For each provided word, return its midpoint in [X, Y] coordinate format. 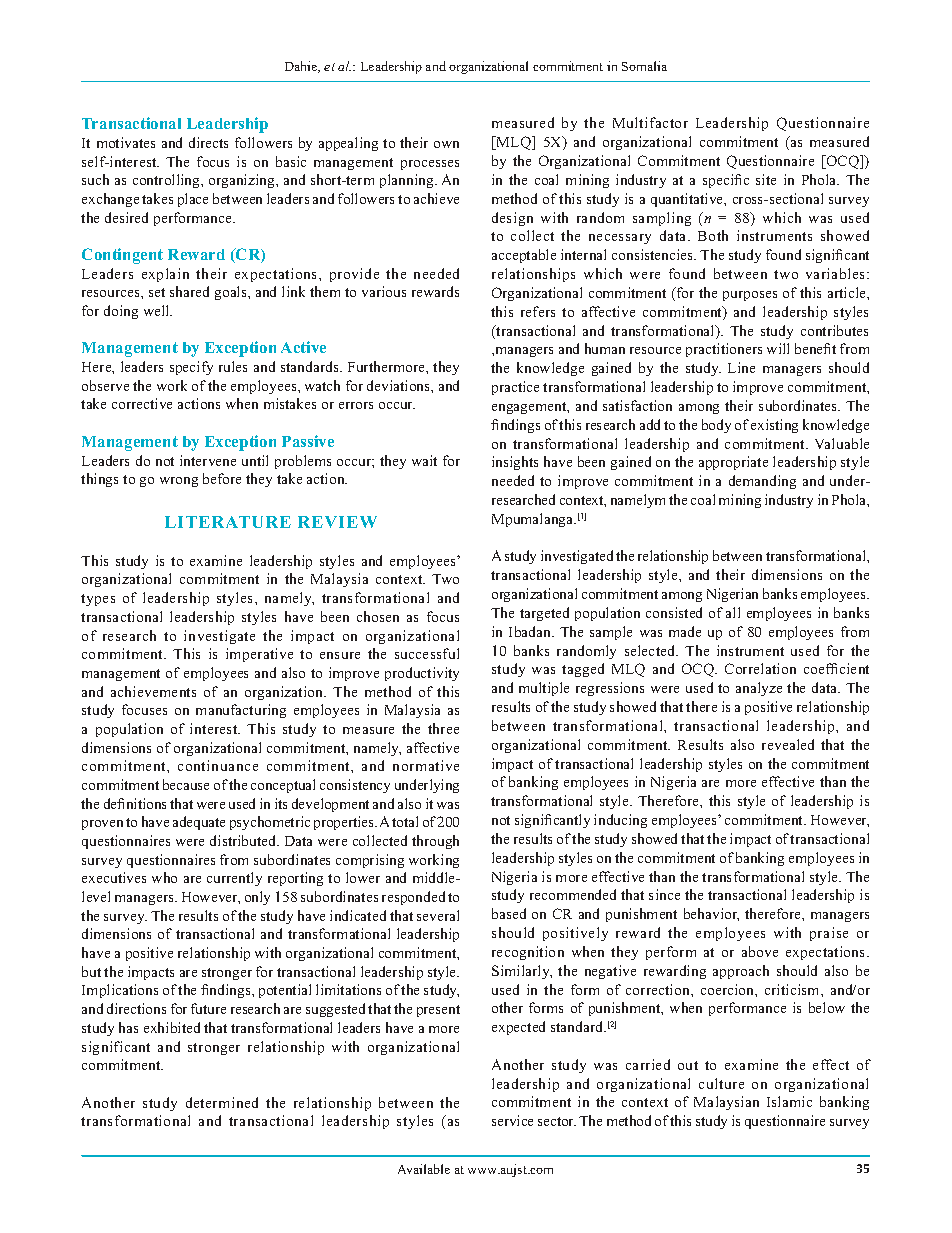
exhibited [172, 1027]
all [733, 612]
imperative [259, 655]
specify [191, 368]
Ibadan [531, 631]
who [164, 877]
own [446, 144]
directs [208, 142]
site [766, 179]
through [435, 842]
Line [741, 367]
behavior [711, 914]
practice [515, 388]
